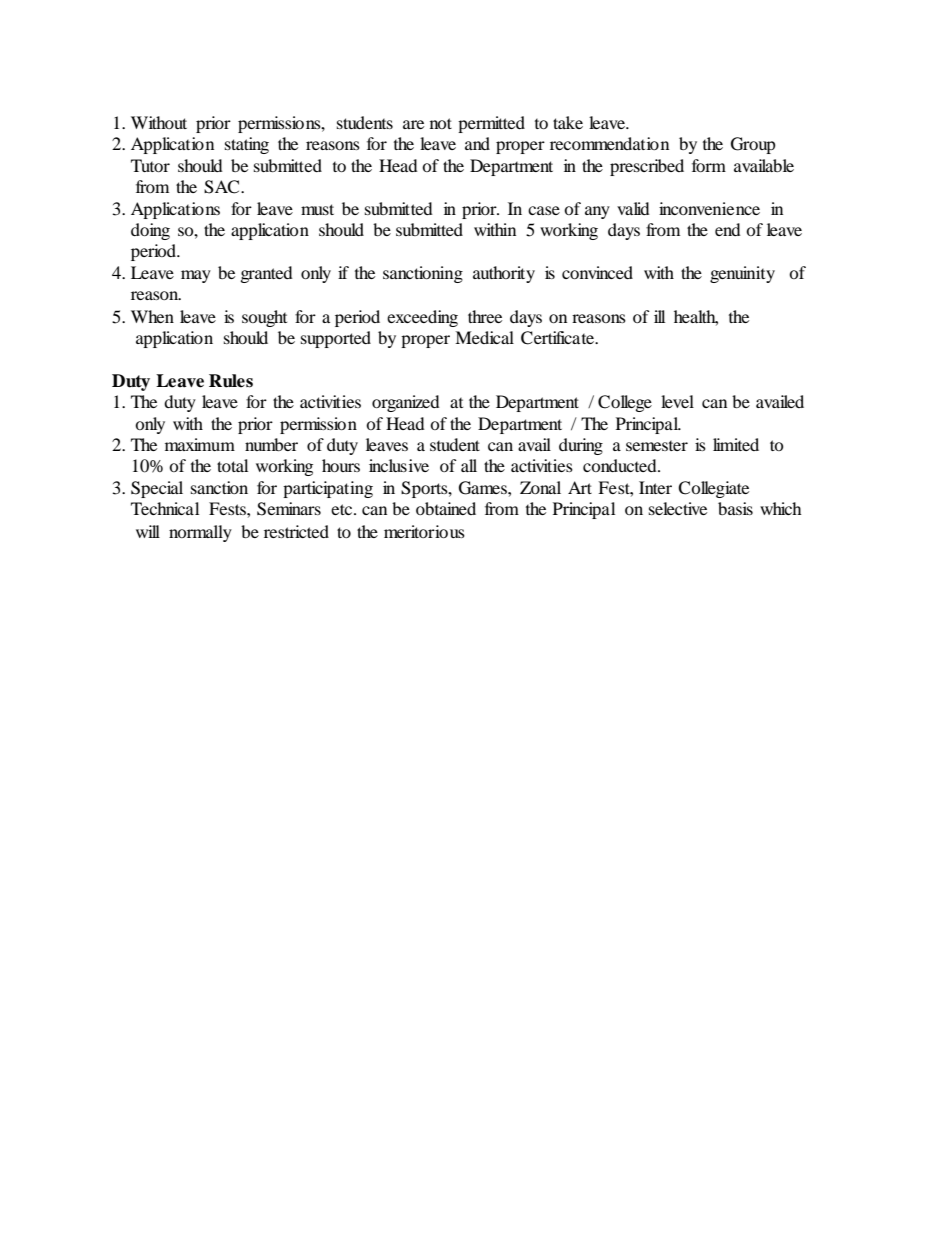 The width and height of the screenshot is (952, 1233). What do you see at coordinates (247, 145) in the screenshot?
I see `stating` at bounding box center [247, 145].
